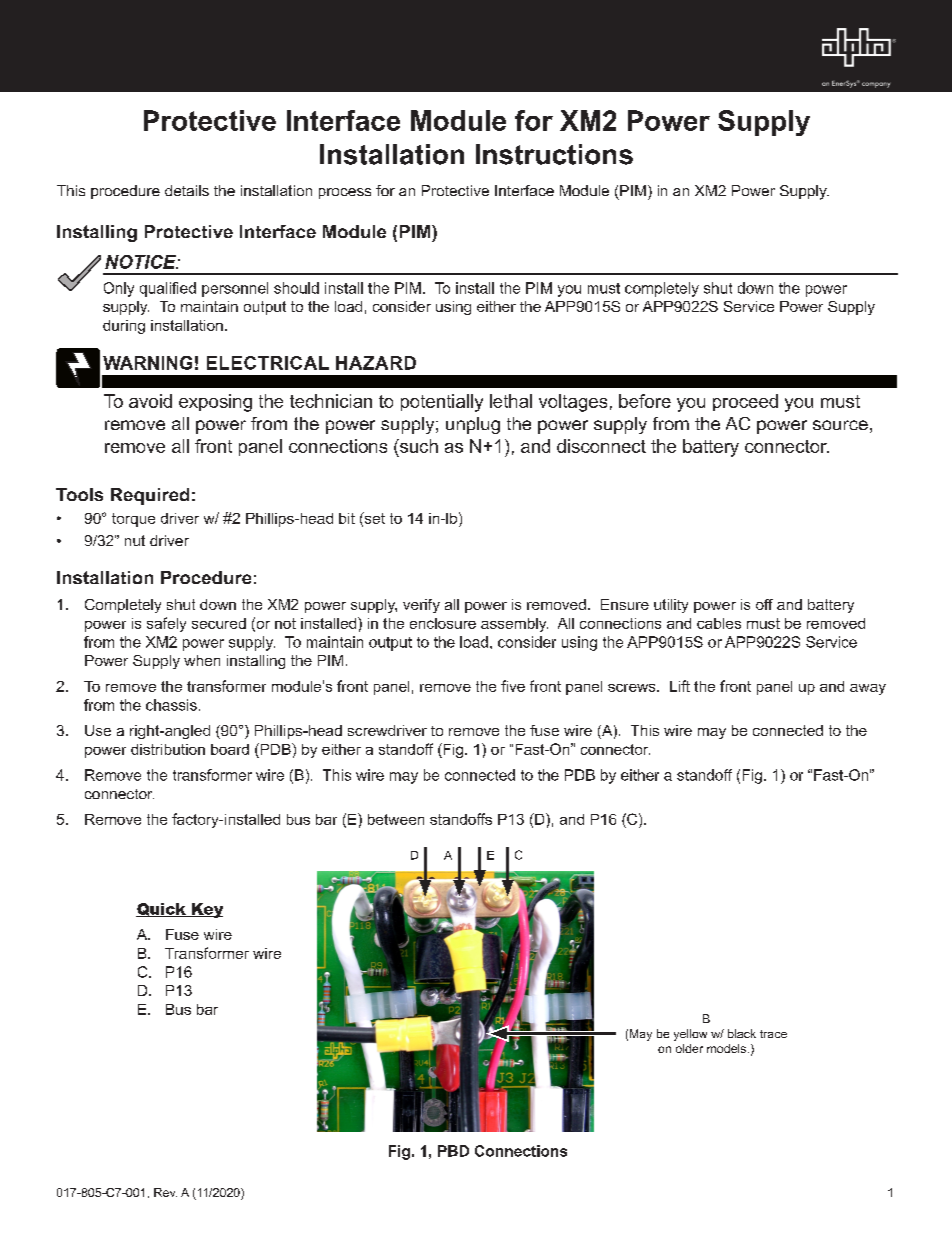 The image size is (952, 1233). I want to click on PBD, so click(453, 1151).
